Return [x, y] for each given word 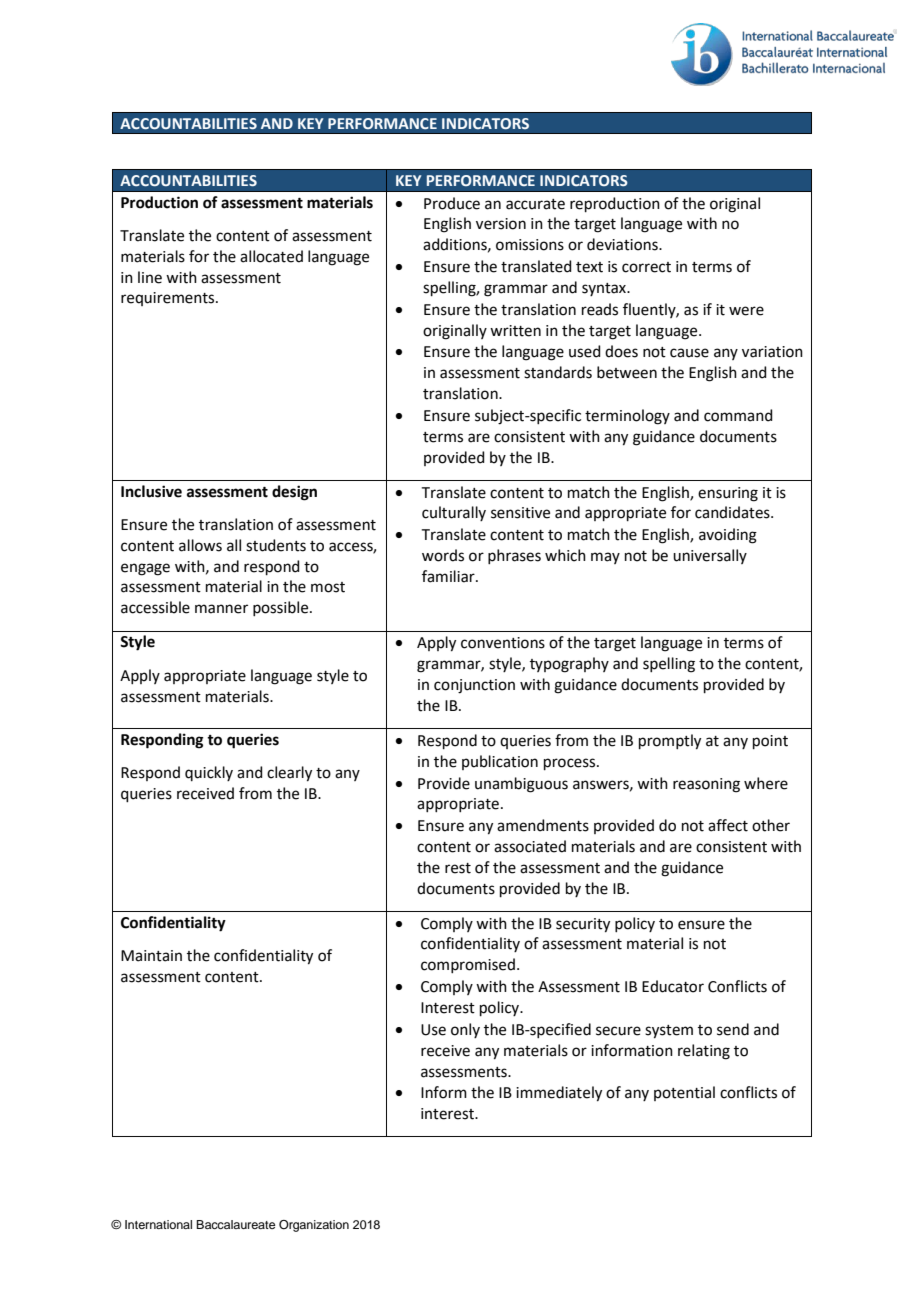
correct [646, 267]
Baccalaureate [235, 1224]
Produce [452, 203]
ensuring [728, 494]
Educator [673, 986]
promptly [670, 742]
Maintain [151, 956]
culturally [454, 513]
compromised [468, 965]
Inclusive [151, 491]
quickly [209, 773]
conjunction [474, 686]
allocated [271, 256]
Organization [314, 1226]
